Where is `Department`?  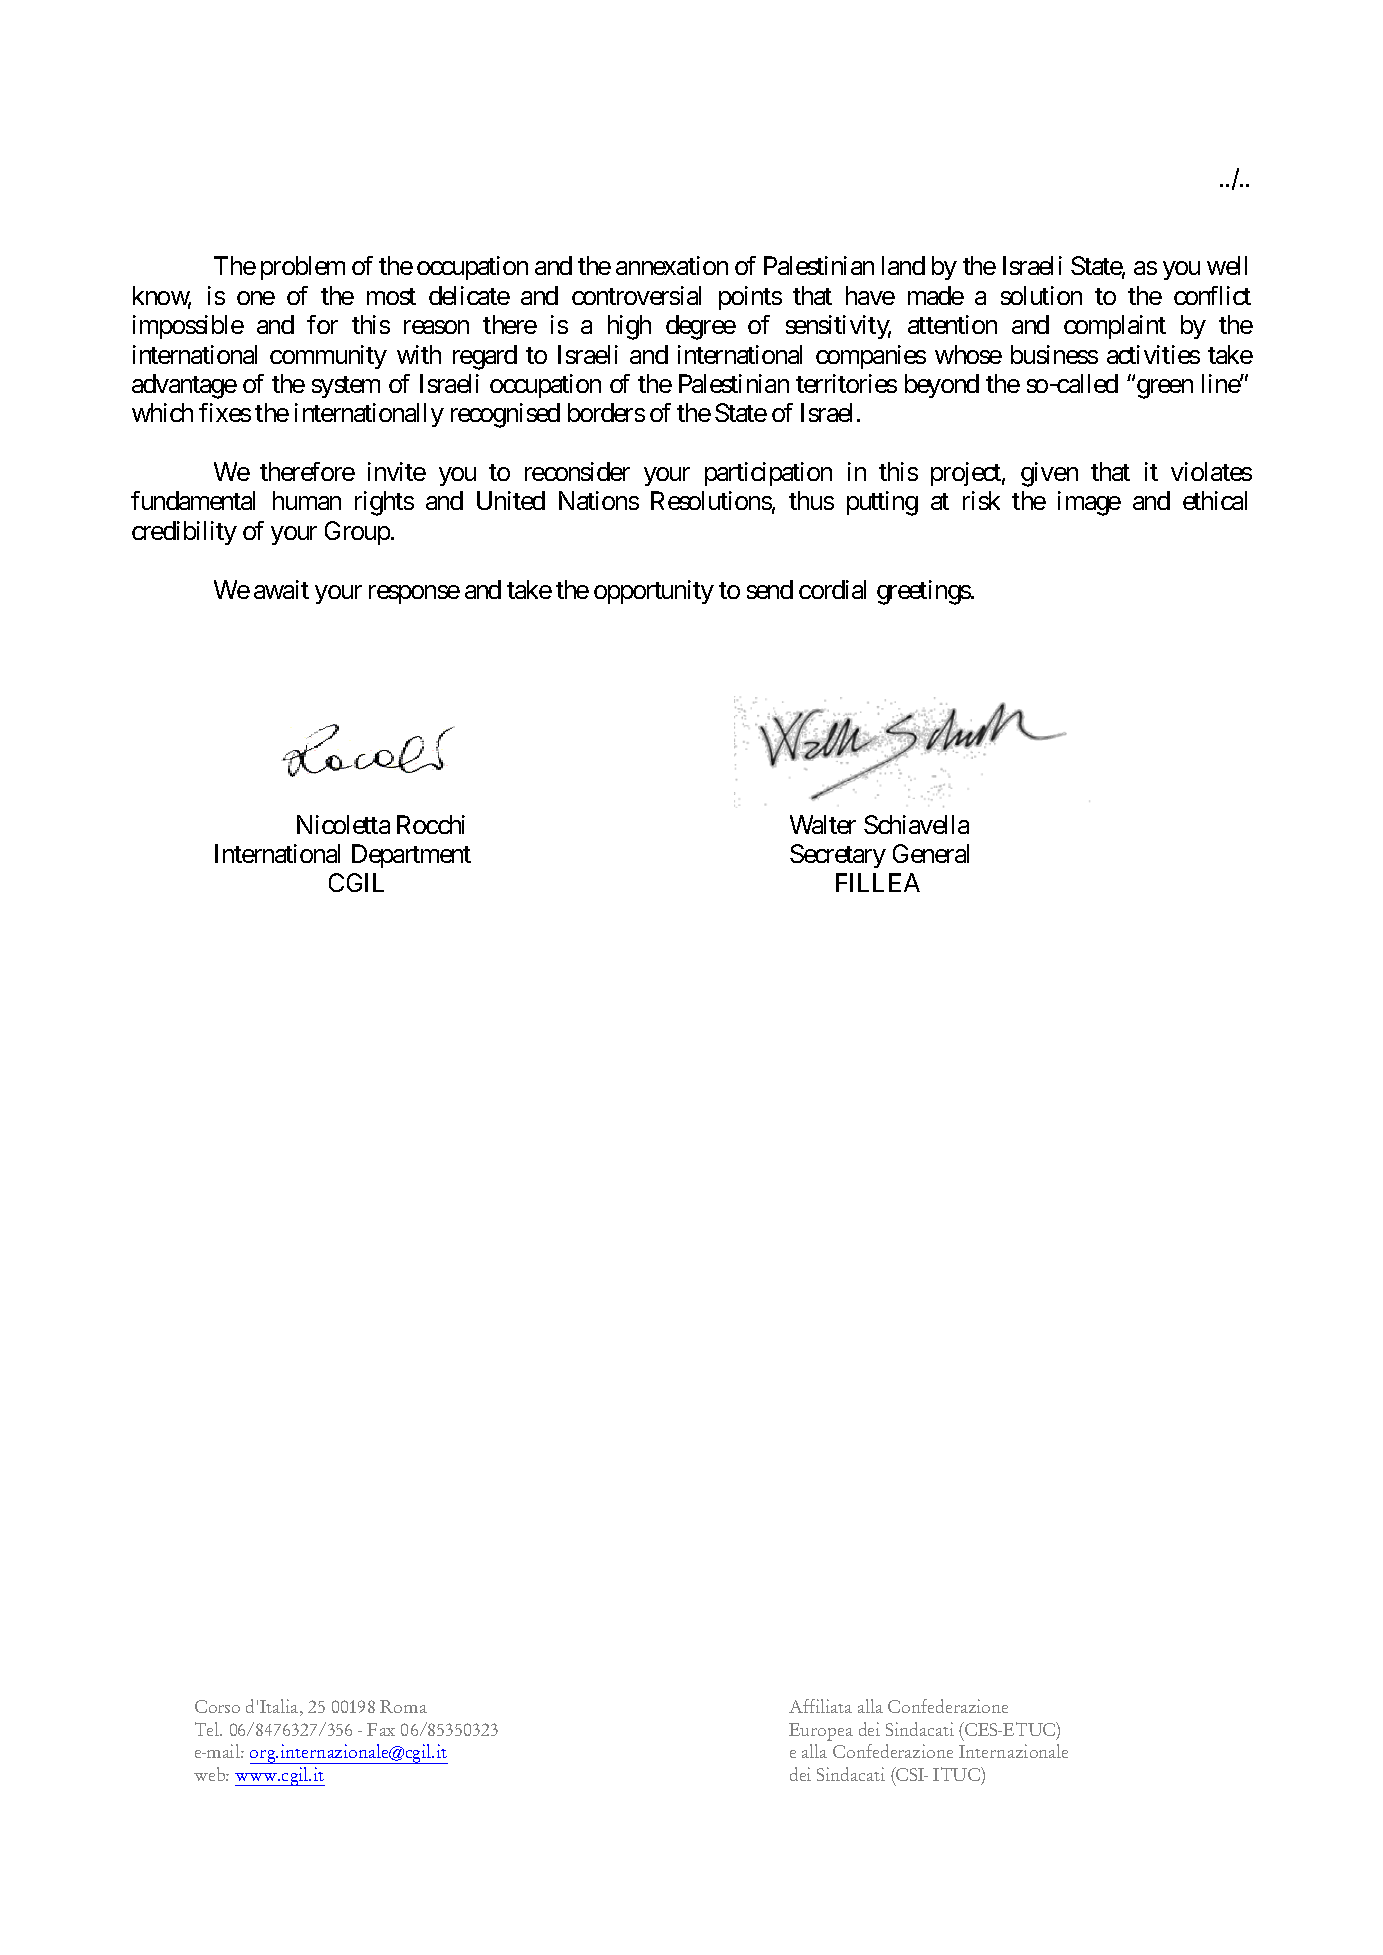 Department is located at coordinates (411, 856).
